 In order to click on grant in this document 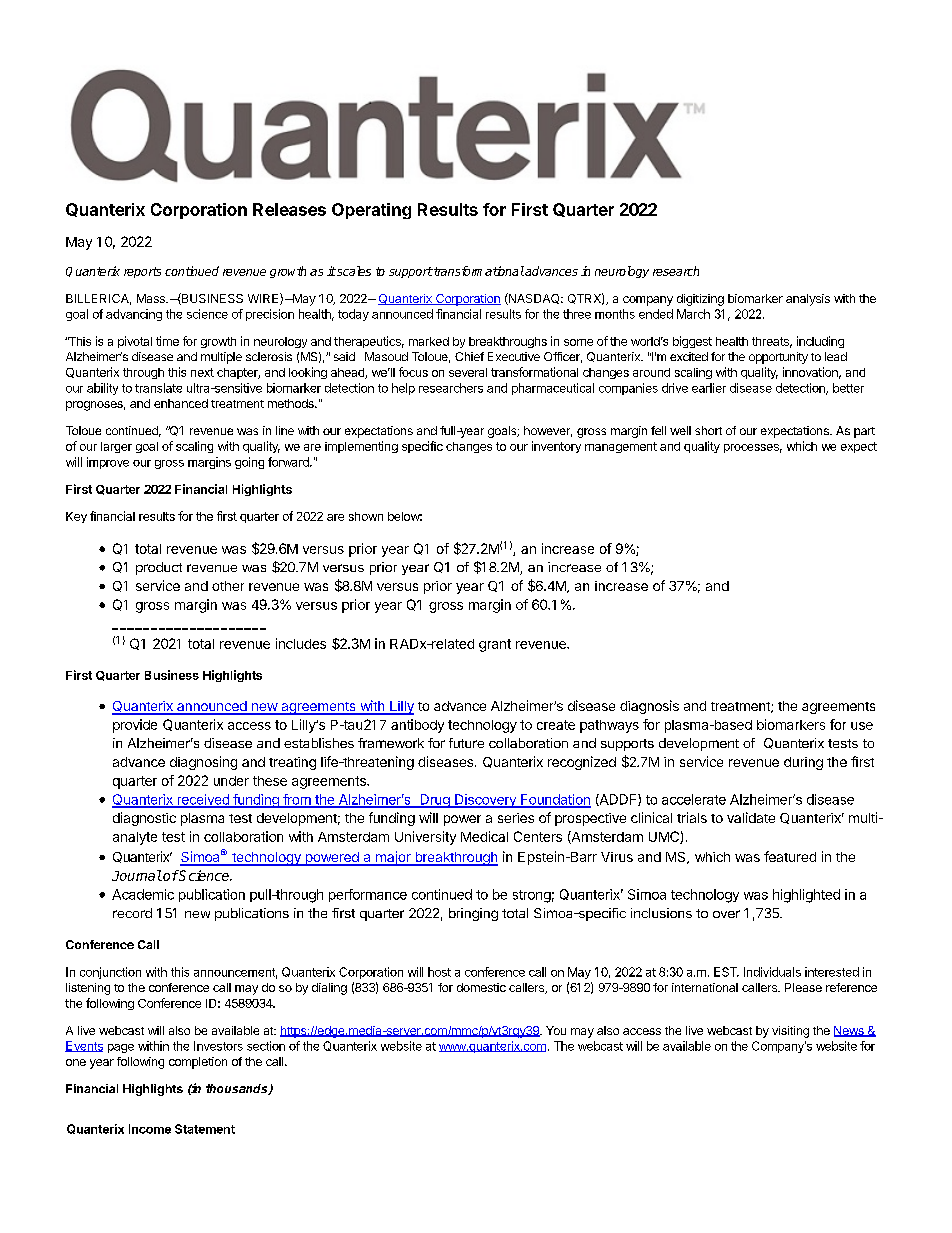, I will do `click(495, 645)`.
